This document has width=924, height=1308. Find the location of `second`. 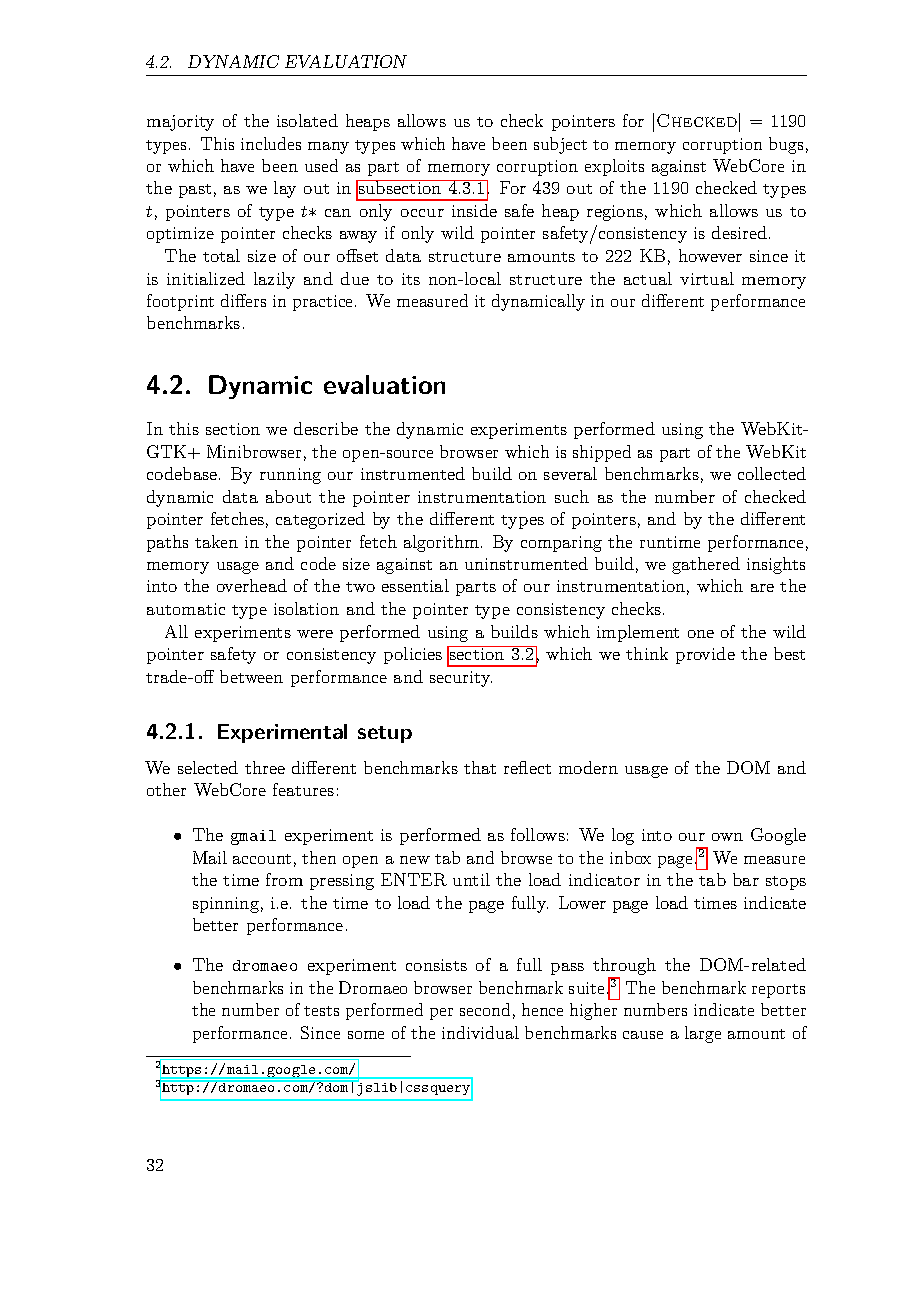

second is located at coordinates (485, 1009).
